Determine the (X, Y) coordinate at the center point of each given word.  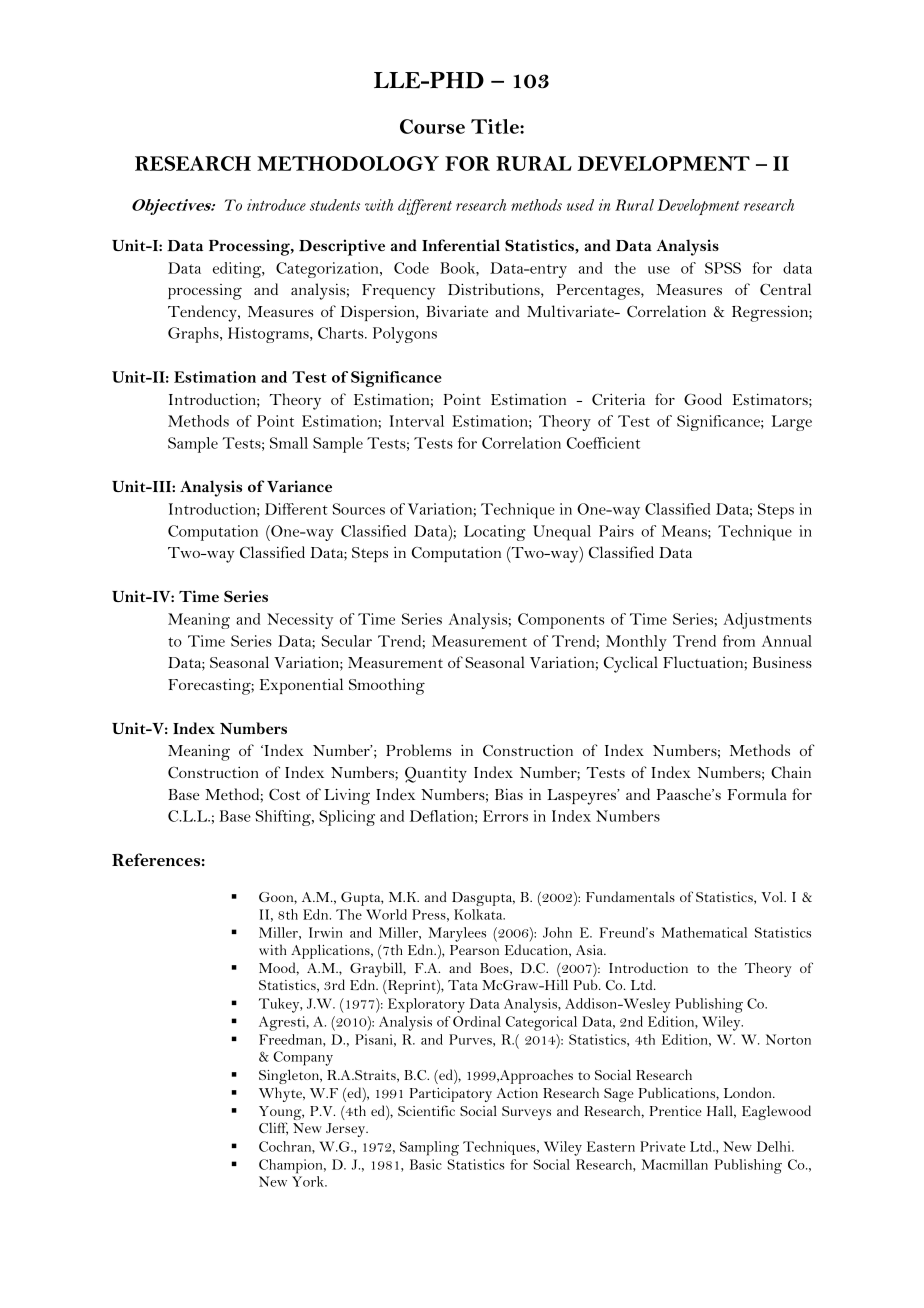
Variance (299, 486)
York (309, 1181)
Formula (757, 794)
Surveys (526, 1113)
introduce (276, 205)
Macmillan (675, 1164)
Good (703, 399)
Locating (495, 533)
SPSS (723, 268)
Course (432, 126)
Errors (505, 816)
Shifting (284, 818)
